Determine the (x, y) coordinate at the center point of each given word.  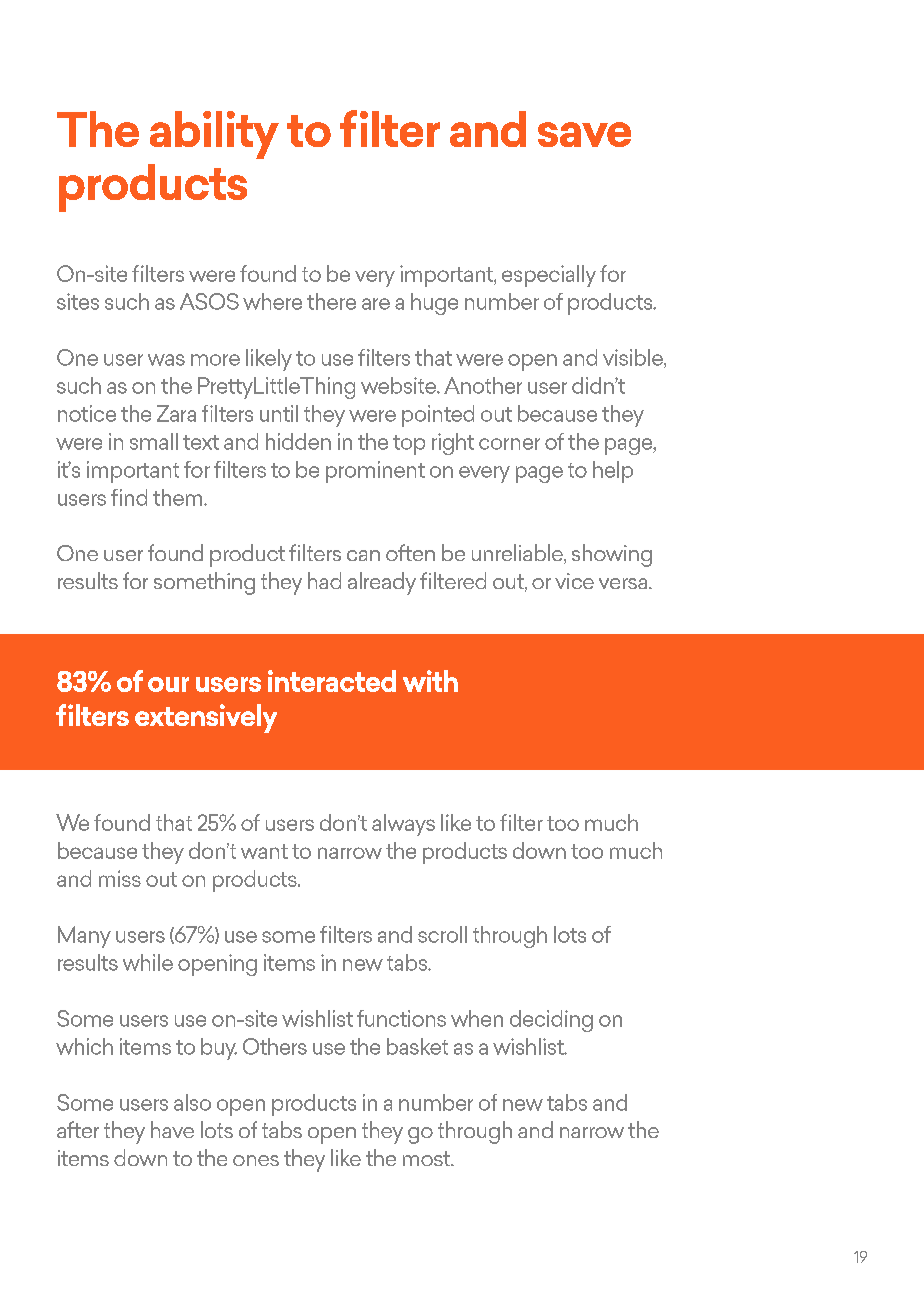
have (172, 1129)
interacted (332, 681)
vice (574, 581)
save (584, 134)
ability (214, 135)
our (168, 684)
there (331, 301)
